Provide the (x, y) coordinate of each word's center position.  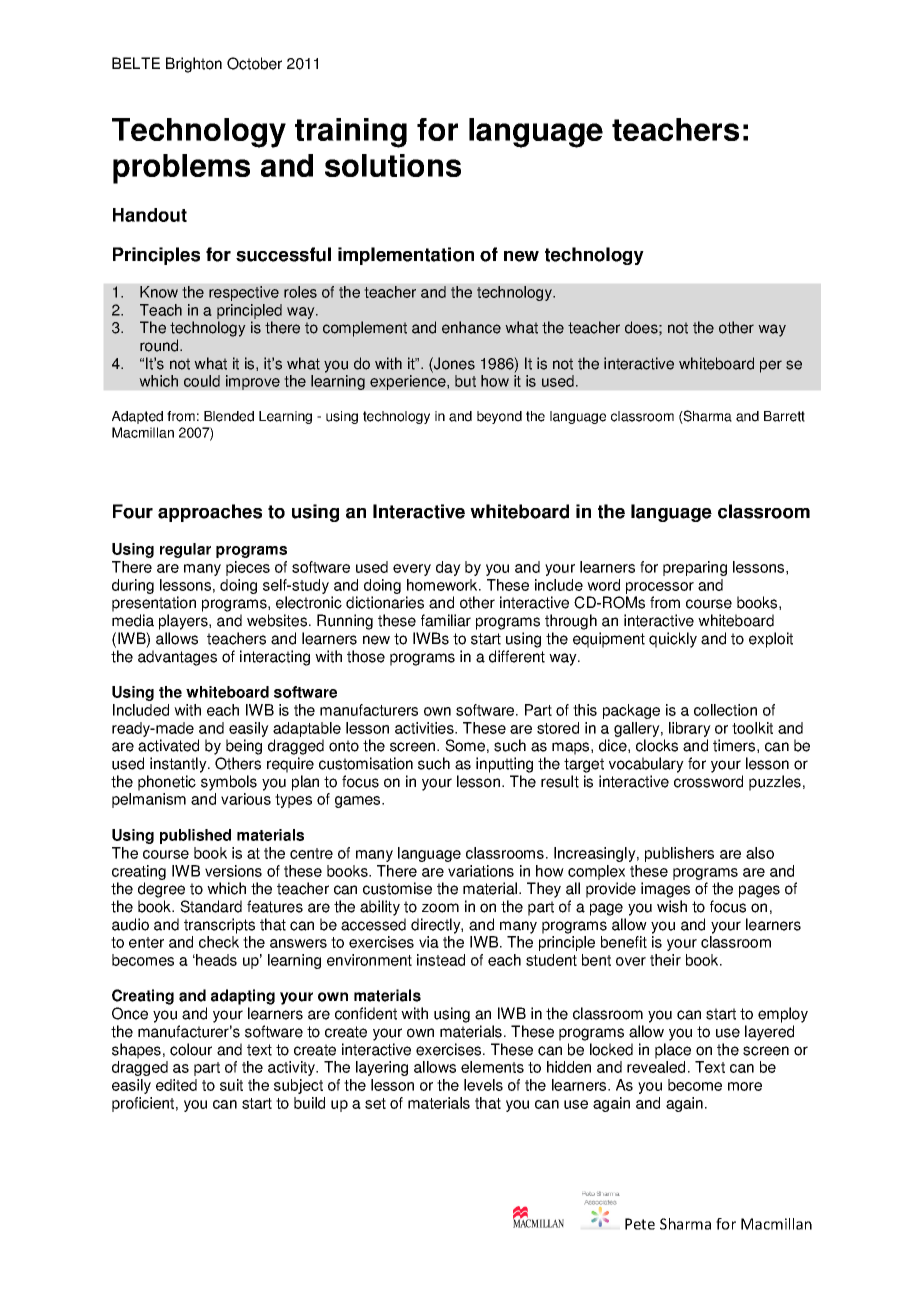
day (448, 568)
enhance (471, 327)
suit (231, 1085)
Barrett (784, 416)
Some (465, 745)
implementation (406, 256)
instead (441, 960)
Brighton (194, 65)
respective (244, 293)
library (690, 729)
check (219, 942)
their (665, 960)
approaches (210, 513)
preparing (695, 568)
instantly (179, 765)
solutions (393, 165)
